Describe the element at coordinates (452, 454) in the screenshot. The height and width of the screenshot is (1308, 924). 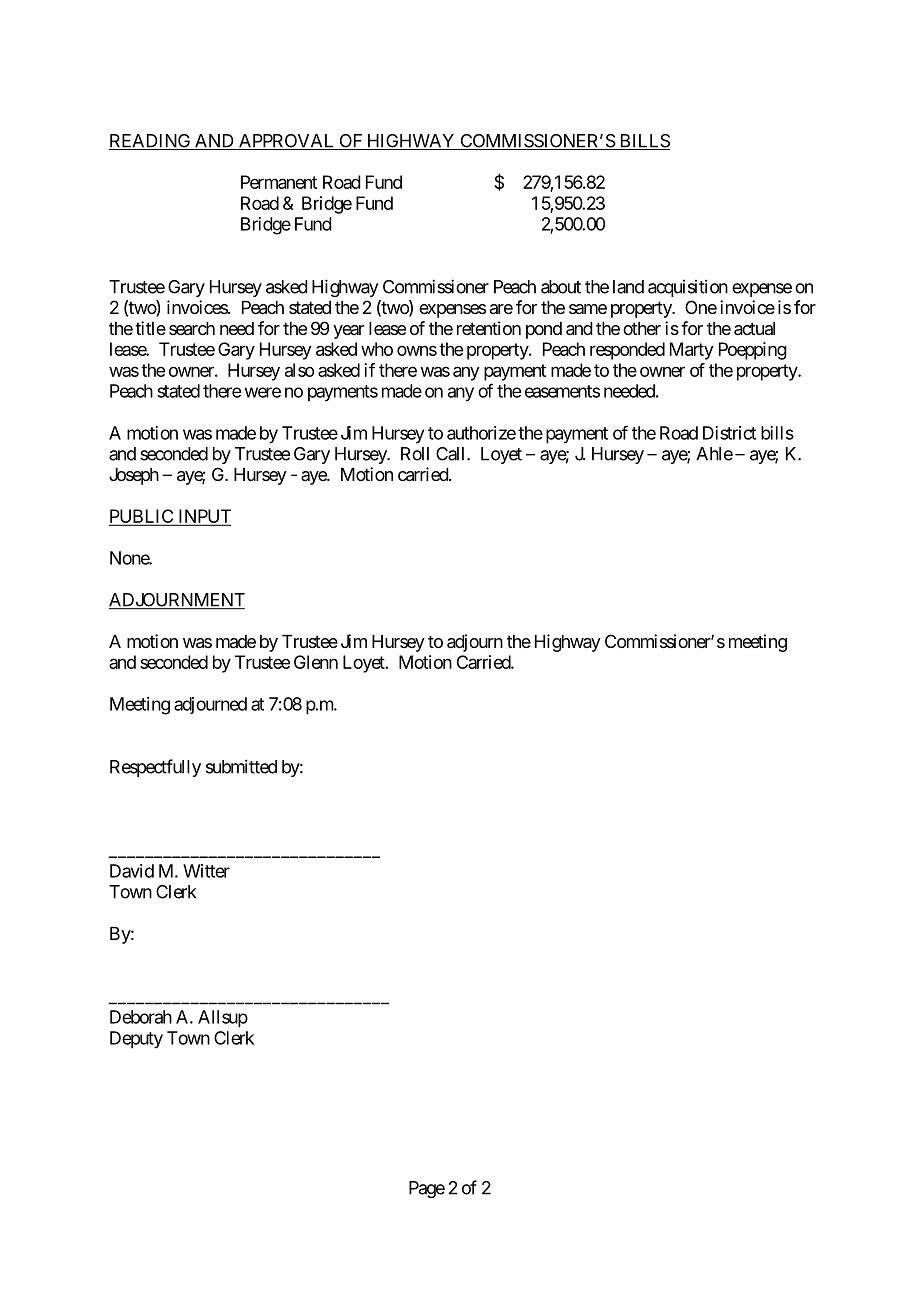
I see `Call` at that location.
